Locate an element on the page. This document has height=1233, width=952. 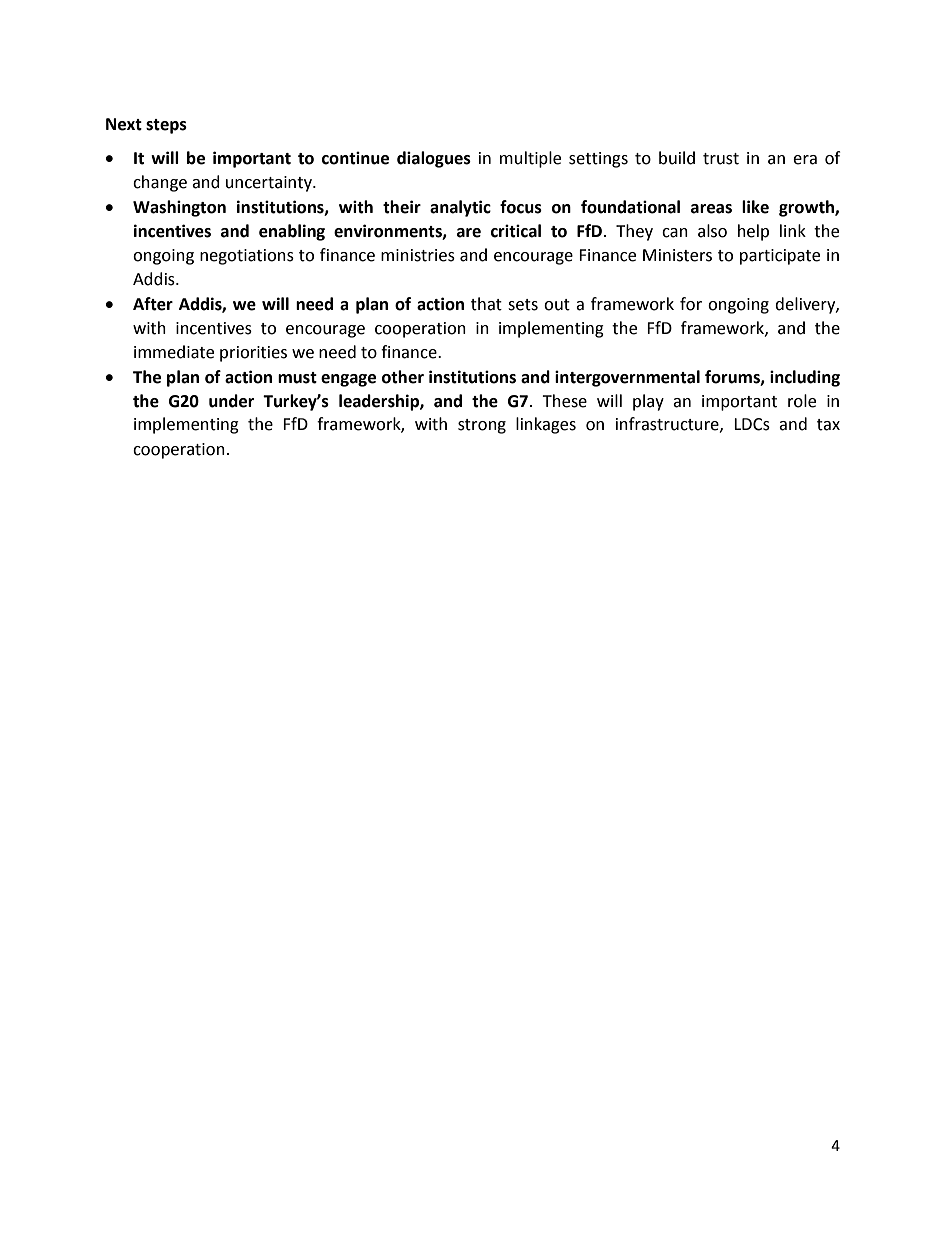
ministries is located at coordinates (418, 255).
